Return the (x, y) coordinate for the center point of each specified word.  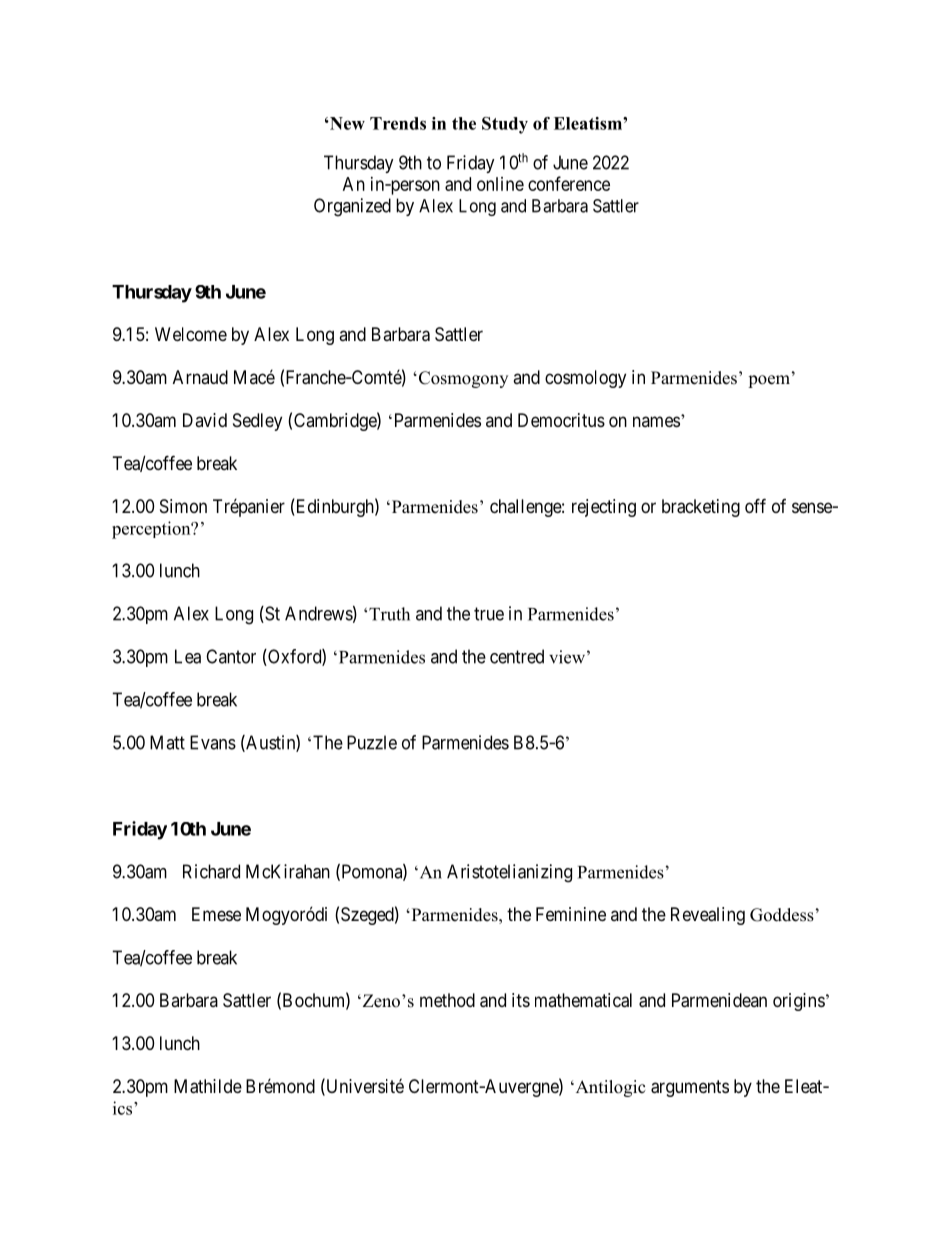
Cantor (231, 656)
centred (517, 656)
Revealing (708, 916)
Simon (183, 506)
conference (569, 183)
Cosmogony (462, 379)
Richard (211, 871)
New (346, 123)
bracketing (701, 508)
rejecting (604, 508)
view (568, 657)
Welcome (191, 334)
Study (505, 125)
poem (769, 381)
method (447, 1000)
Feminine (571, 914)
